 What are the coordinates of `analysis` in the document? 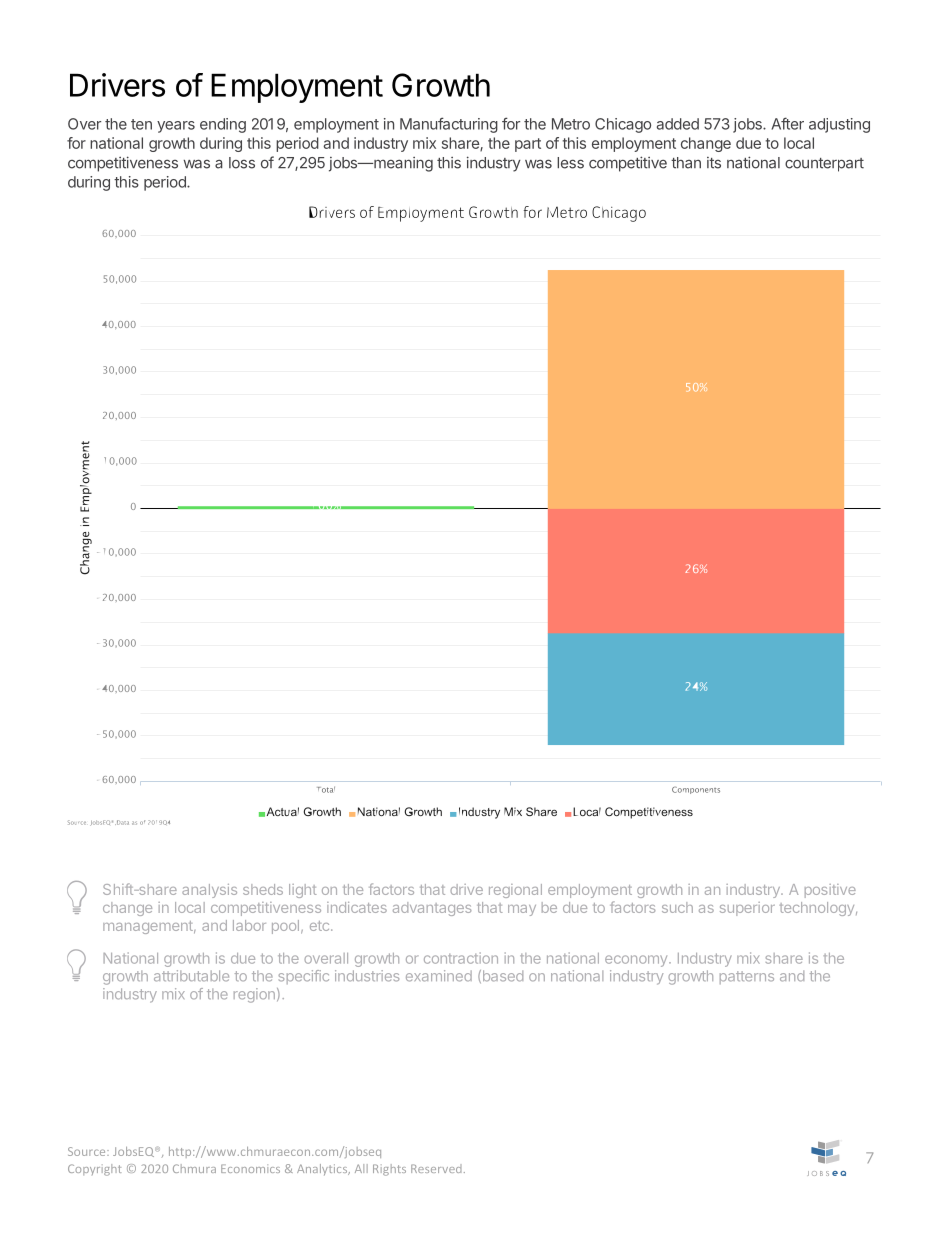 It's located at (209, 891).
